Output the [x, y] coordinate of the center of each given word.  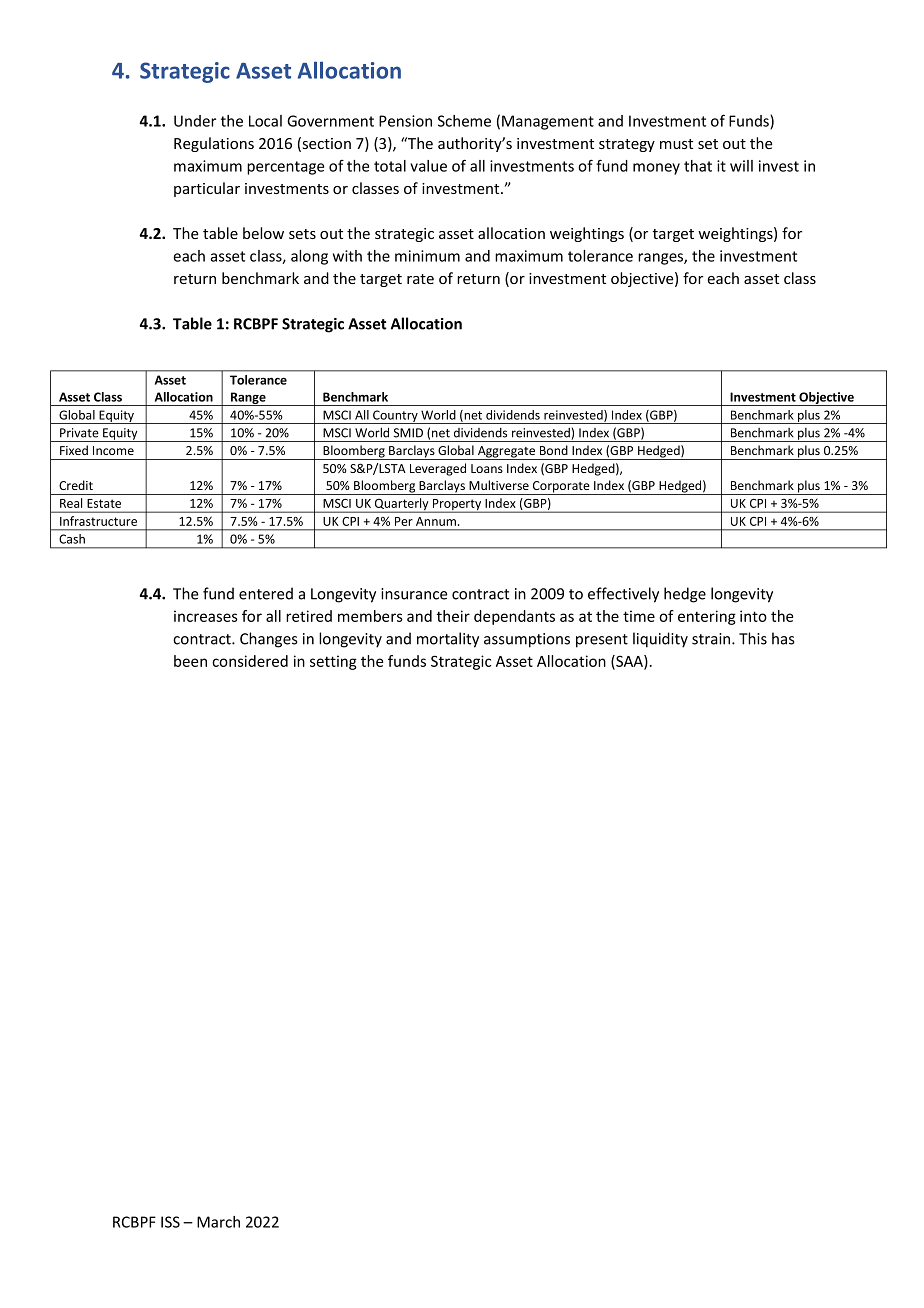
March [218, 1222]
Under [195, 121]
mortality [448, 640]
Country [395, 417]
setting [333, 662]
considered [250, 661]
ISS [170, 1222]
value [428, 166]
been [190, 661]
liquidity [660, 640]
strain [712, 639]
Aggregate [507, 453]
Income [113, 450]
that [698, 166]
